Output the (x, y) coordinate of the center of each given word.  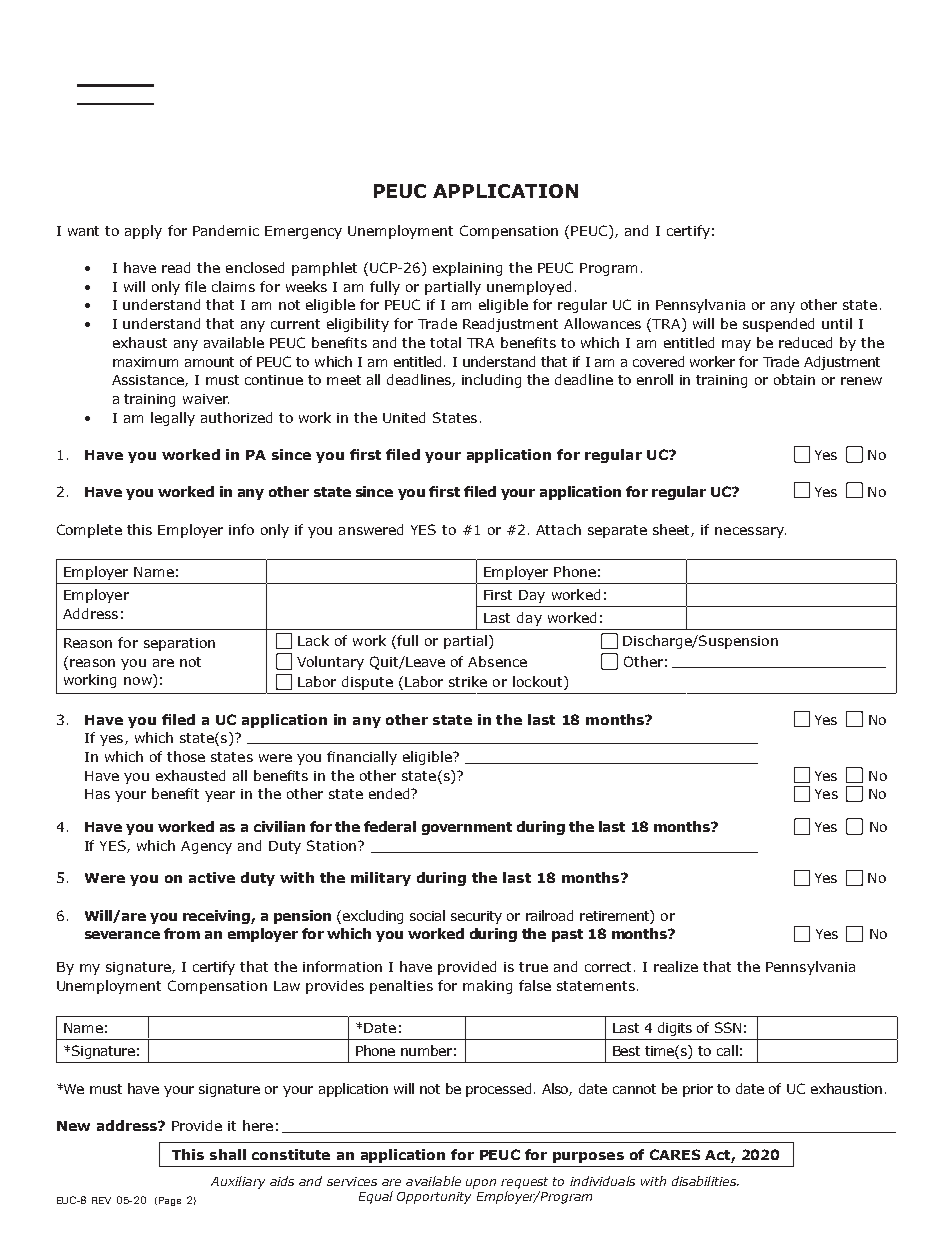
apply (143, 232)
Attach (558, 529)
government (467, 828)
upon (481, 1184)
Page (170, 1201)
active (212, 877)
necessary (750, 532)
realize (676, 966)
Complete (89, 531)
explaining (467, 269)
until (837, 323)
